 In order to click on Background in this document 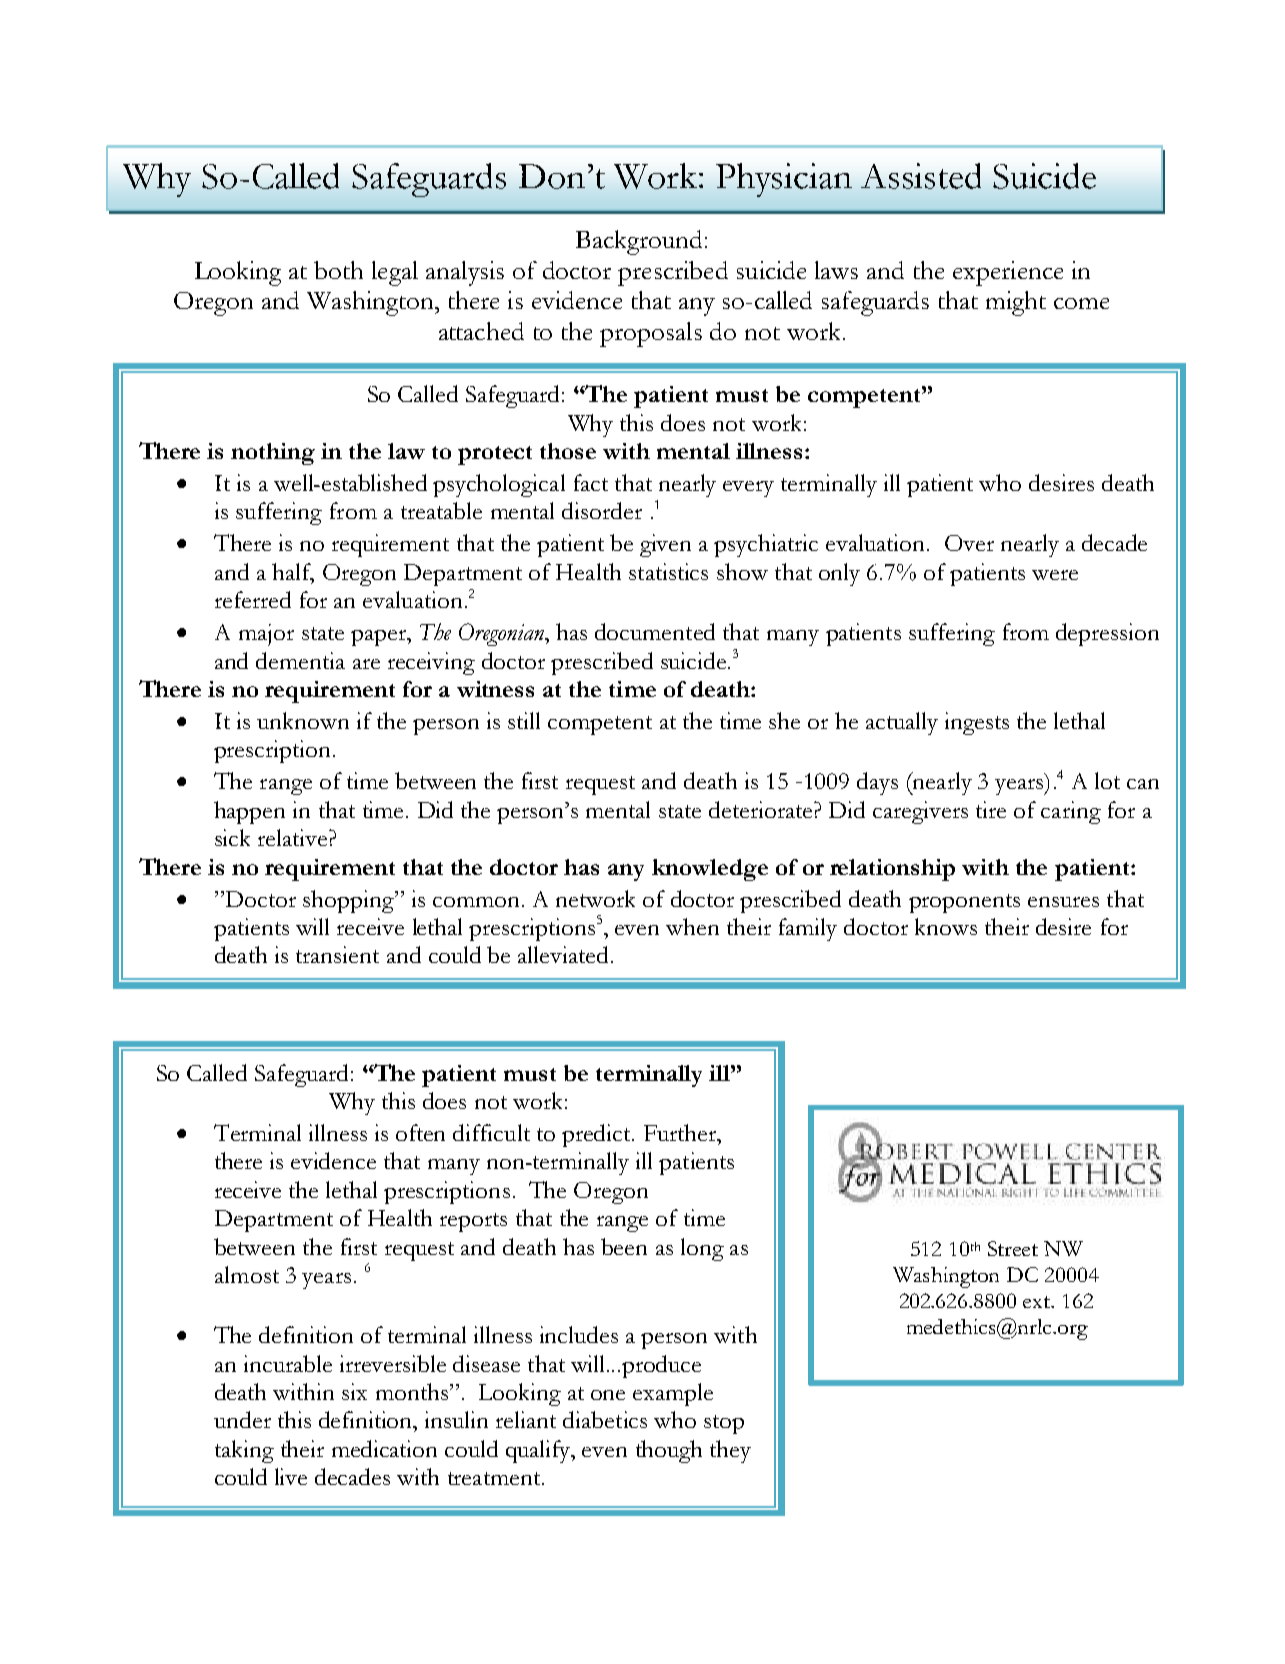, I will do `click(639, 242)`.
